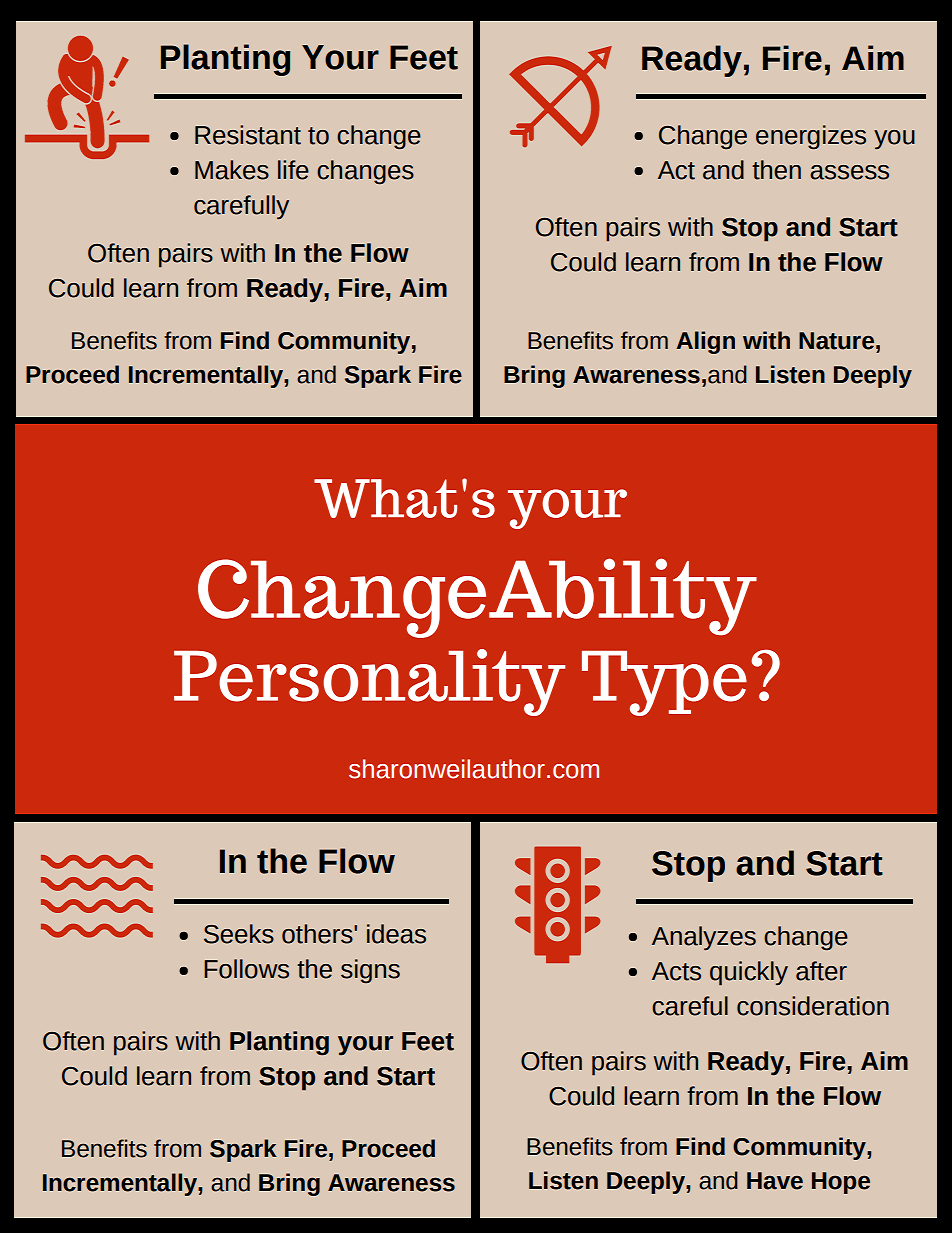 The image size is (952, 1233). I want to click on ideas, so click(396, 934).
